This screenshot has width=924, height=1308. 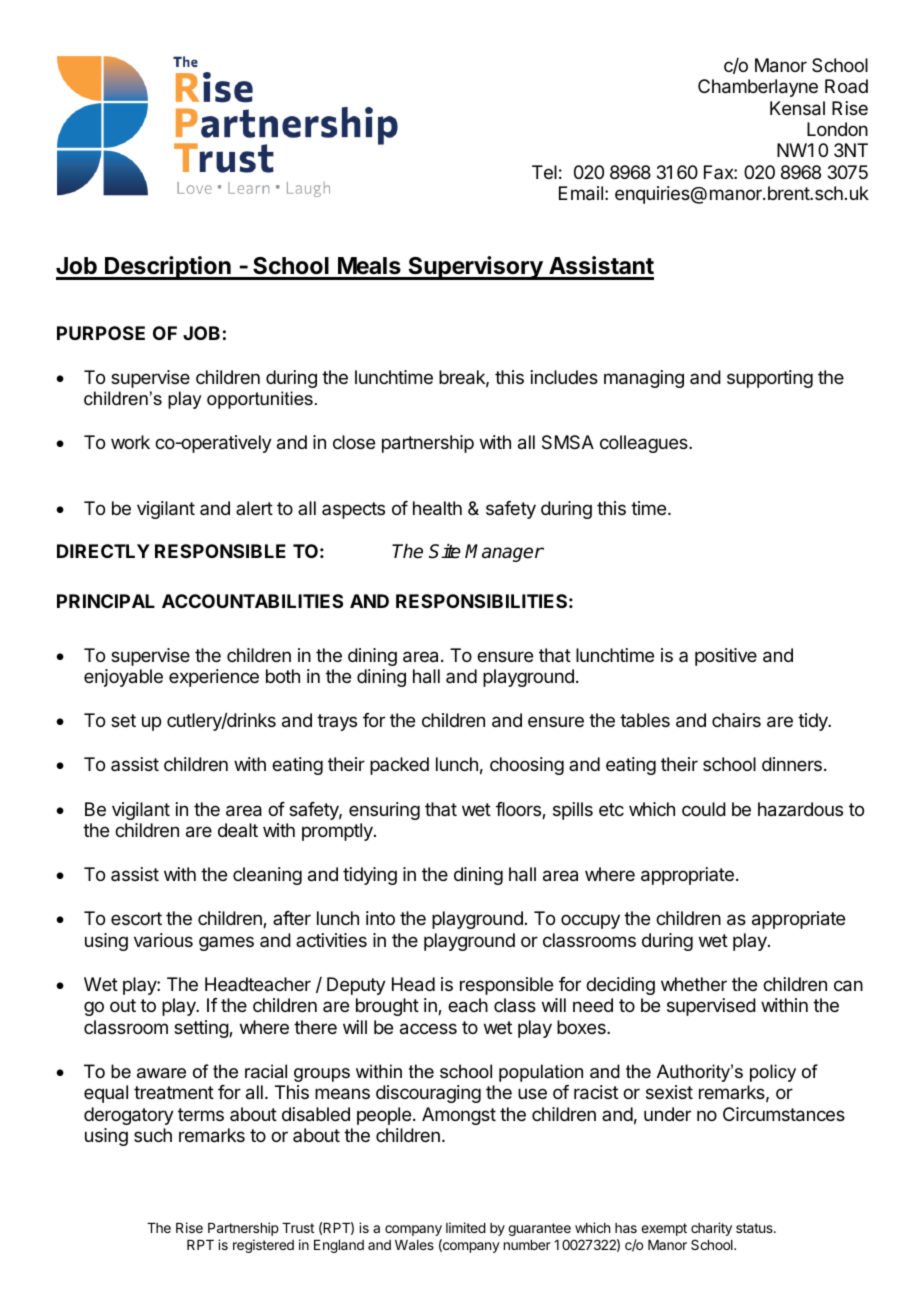 I want to click on colleagues, so click(x=645, y=444).
